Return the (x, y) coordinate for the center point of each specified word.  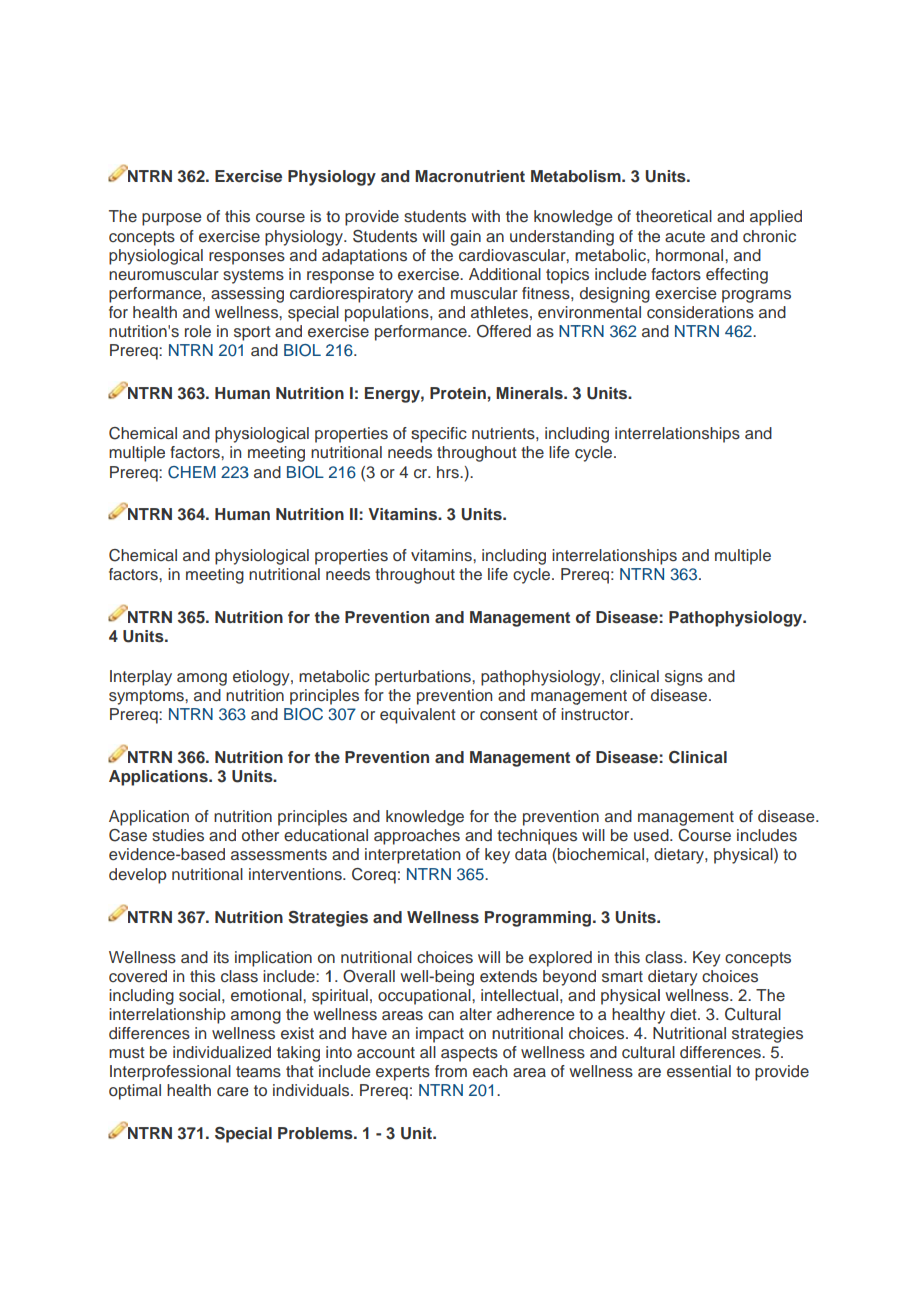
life (559, 452)
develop (138, 876)
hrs (449, 472)
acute (685, 237)
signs (684, 678)
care (233, 1091)
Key (707, 959)
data (531, 854)
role (198, 331)
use (646, 837)
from (451, 1071)
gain (465, 238)
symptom (143, 697)
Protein (458, 393)
